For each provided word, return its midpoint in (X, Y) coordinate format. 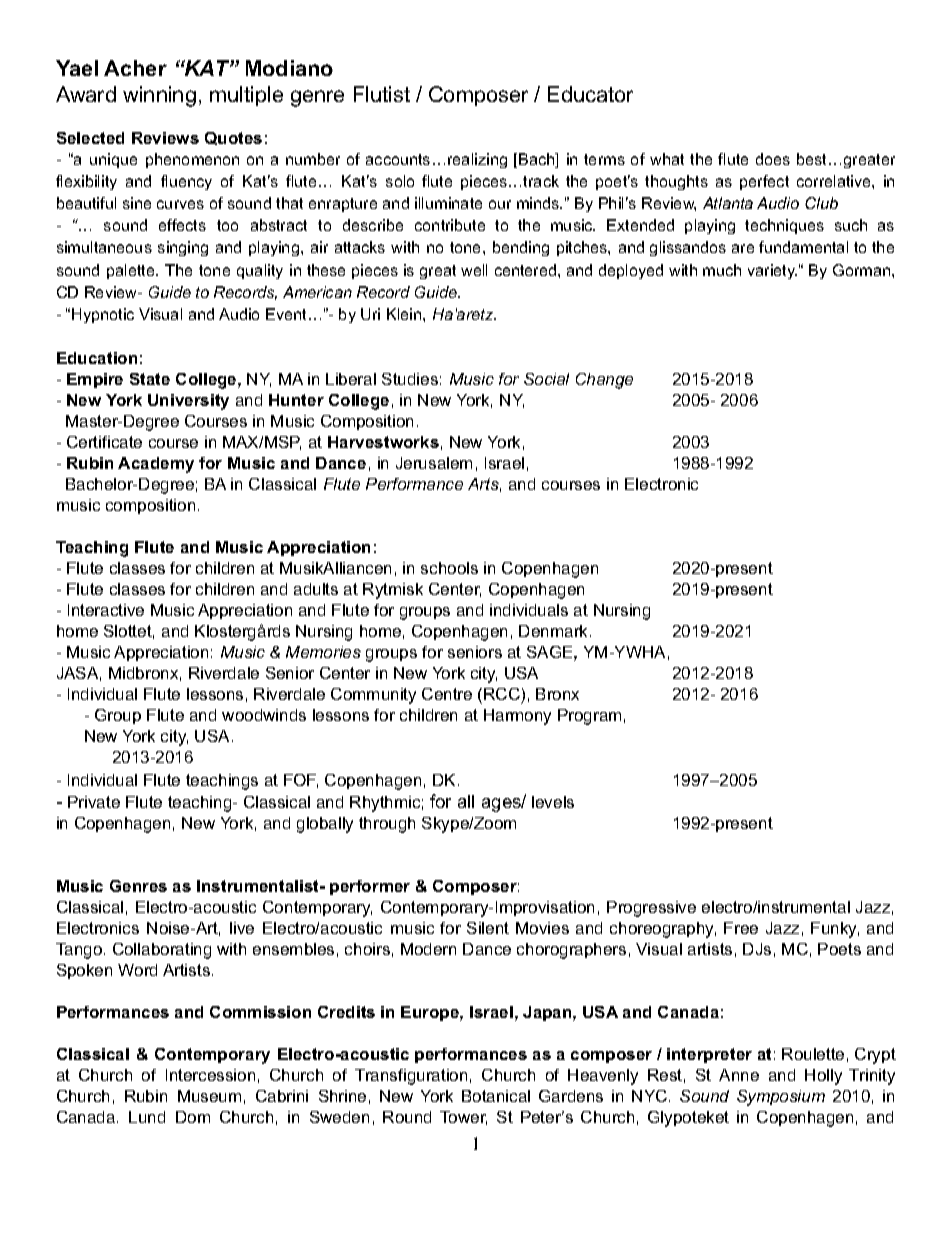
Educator (590, 94)
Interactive (106, 610)
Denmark (555, 631)
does (773, 159)
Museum (209, 1096)
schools (449, 568)
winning (159, 96)
